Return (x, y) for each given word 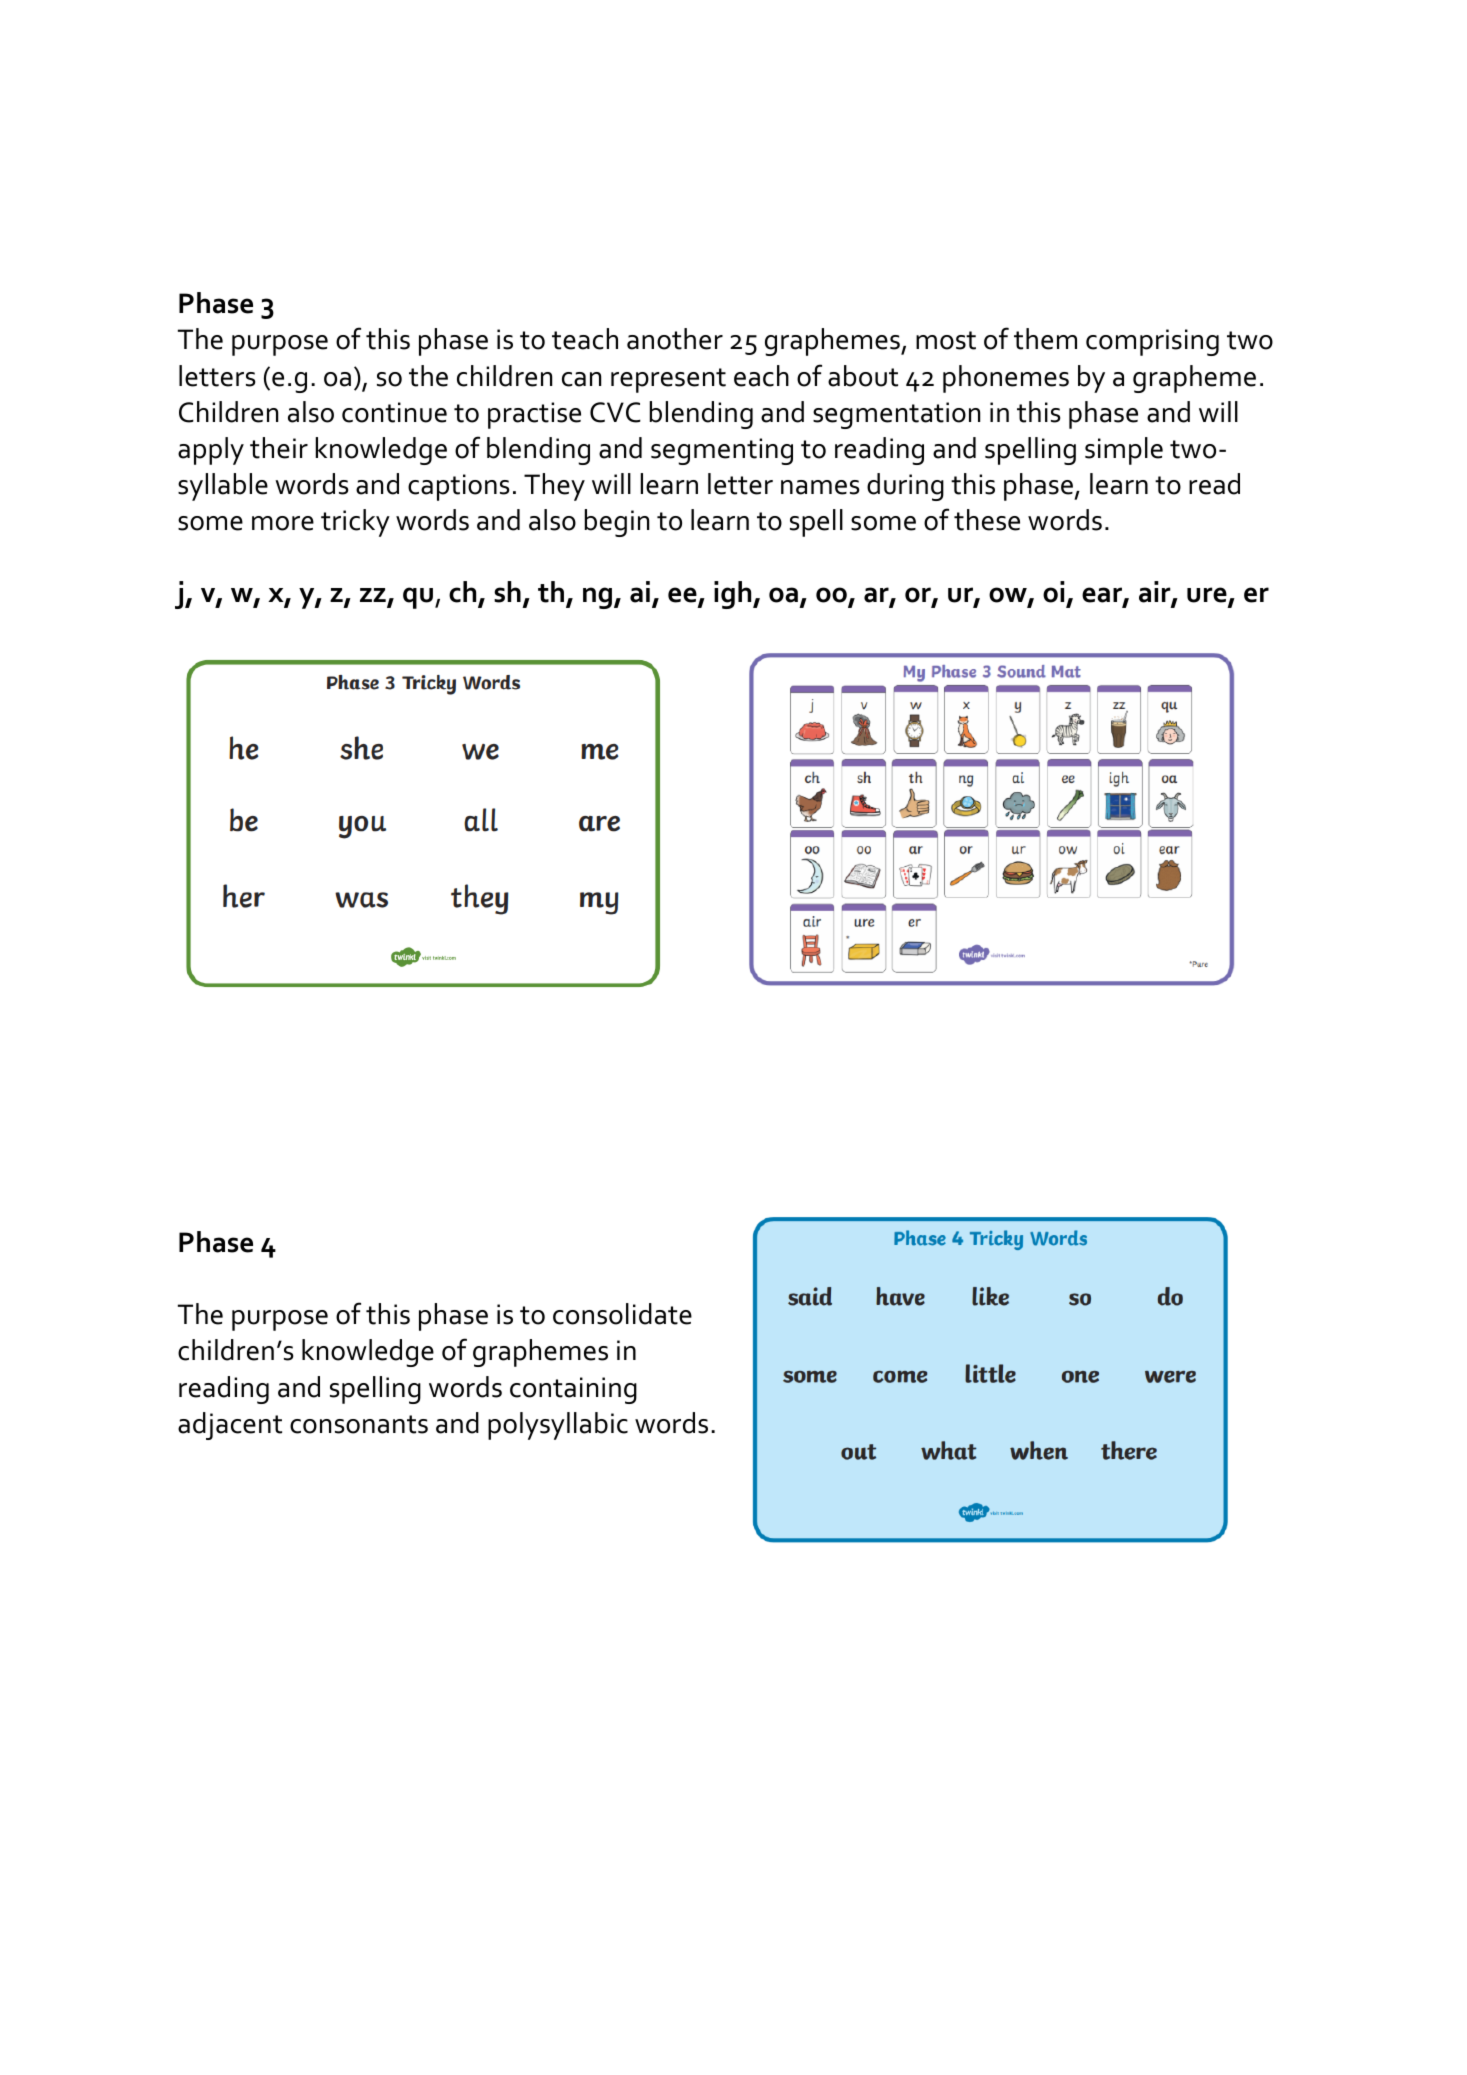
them (1045, 339)
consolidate (622, 1314)
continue (394, 412)
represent (668, 380)
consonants (359, 1424)
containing (573, 1390)
